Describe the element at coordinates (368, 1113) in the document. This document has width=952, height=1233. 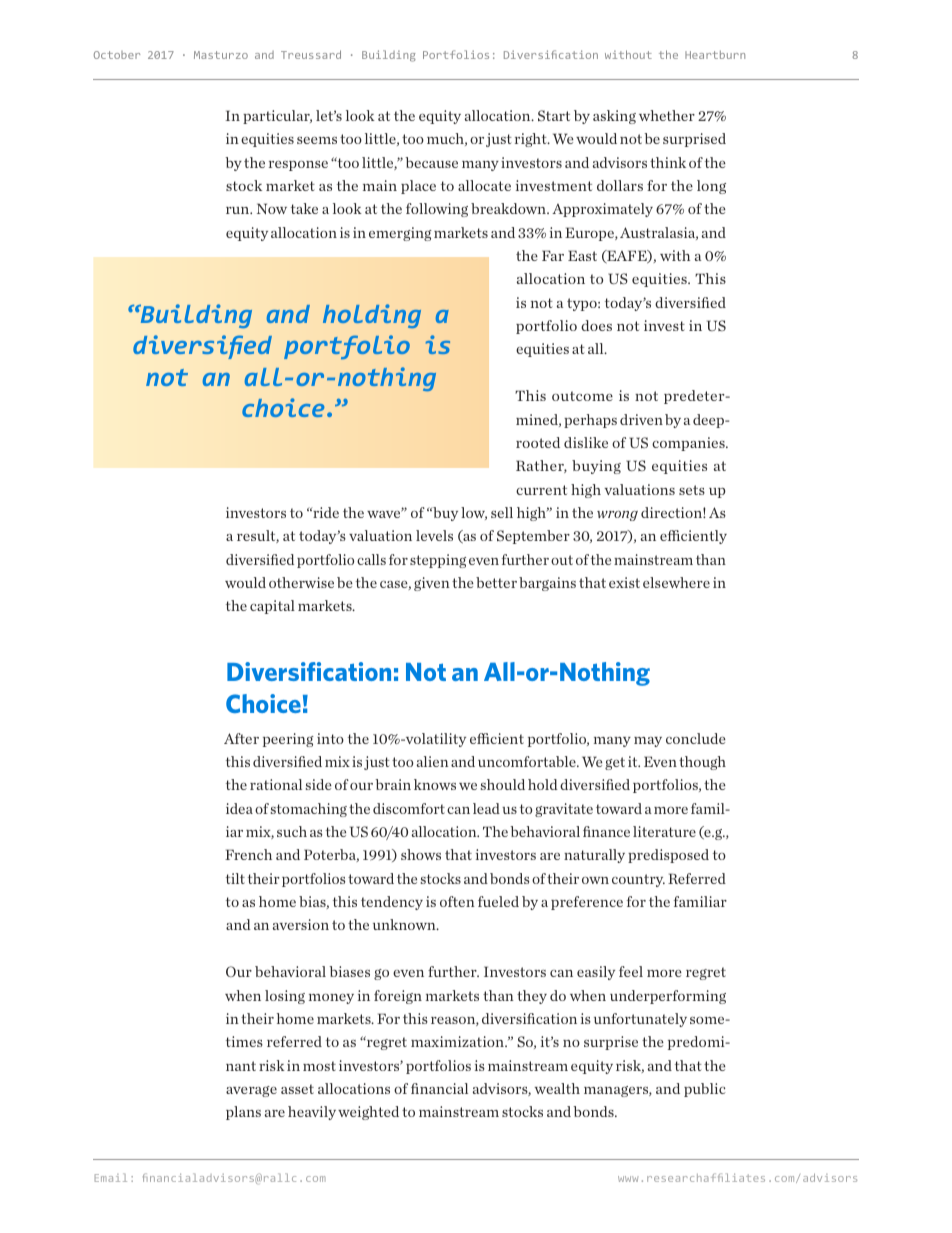
I see `weighted` at that location.
